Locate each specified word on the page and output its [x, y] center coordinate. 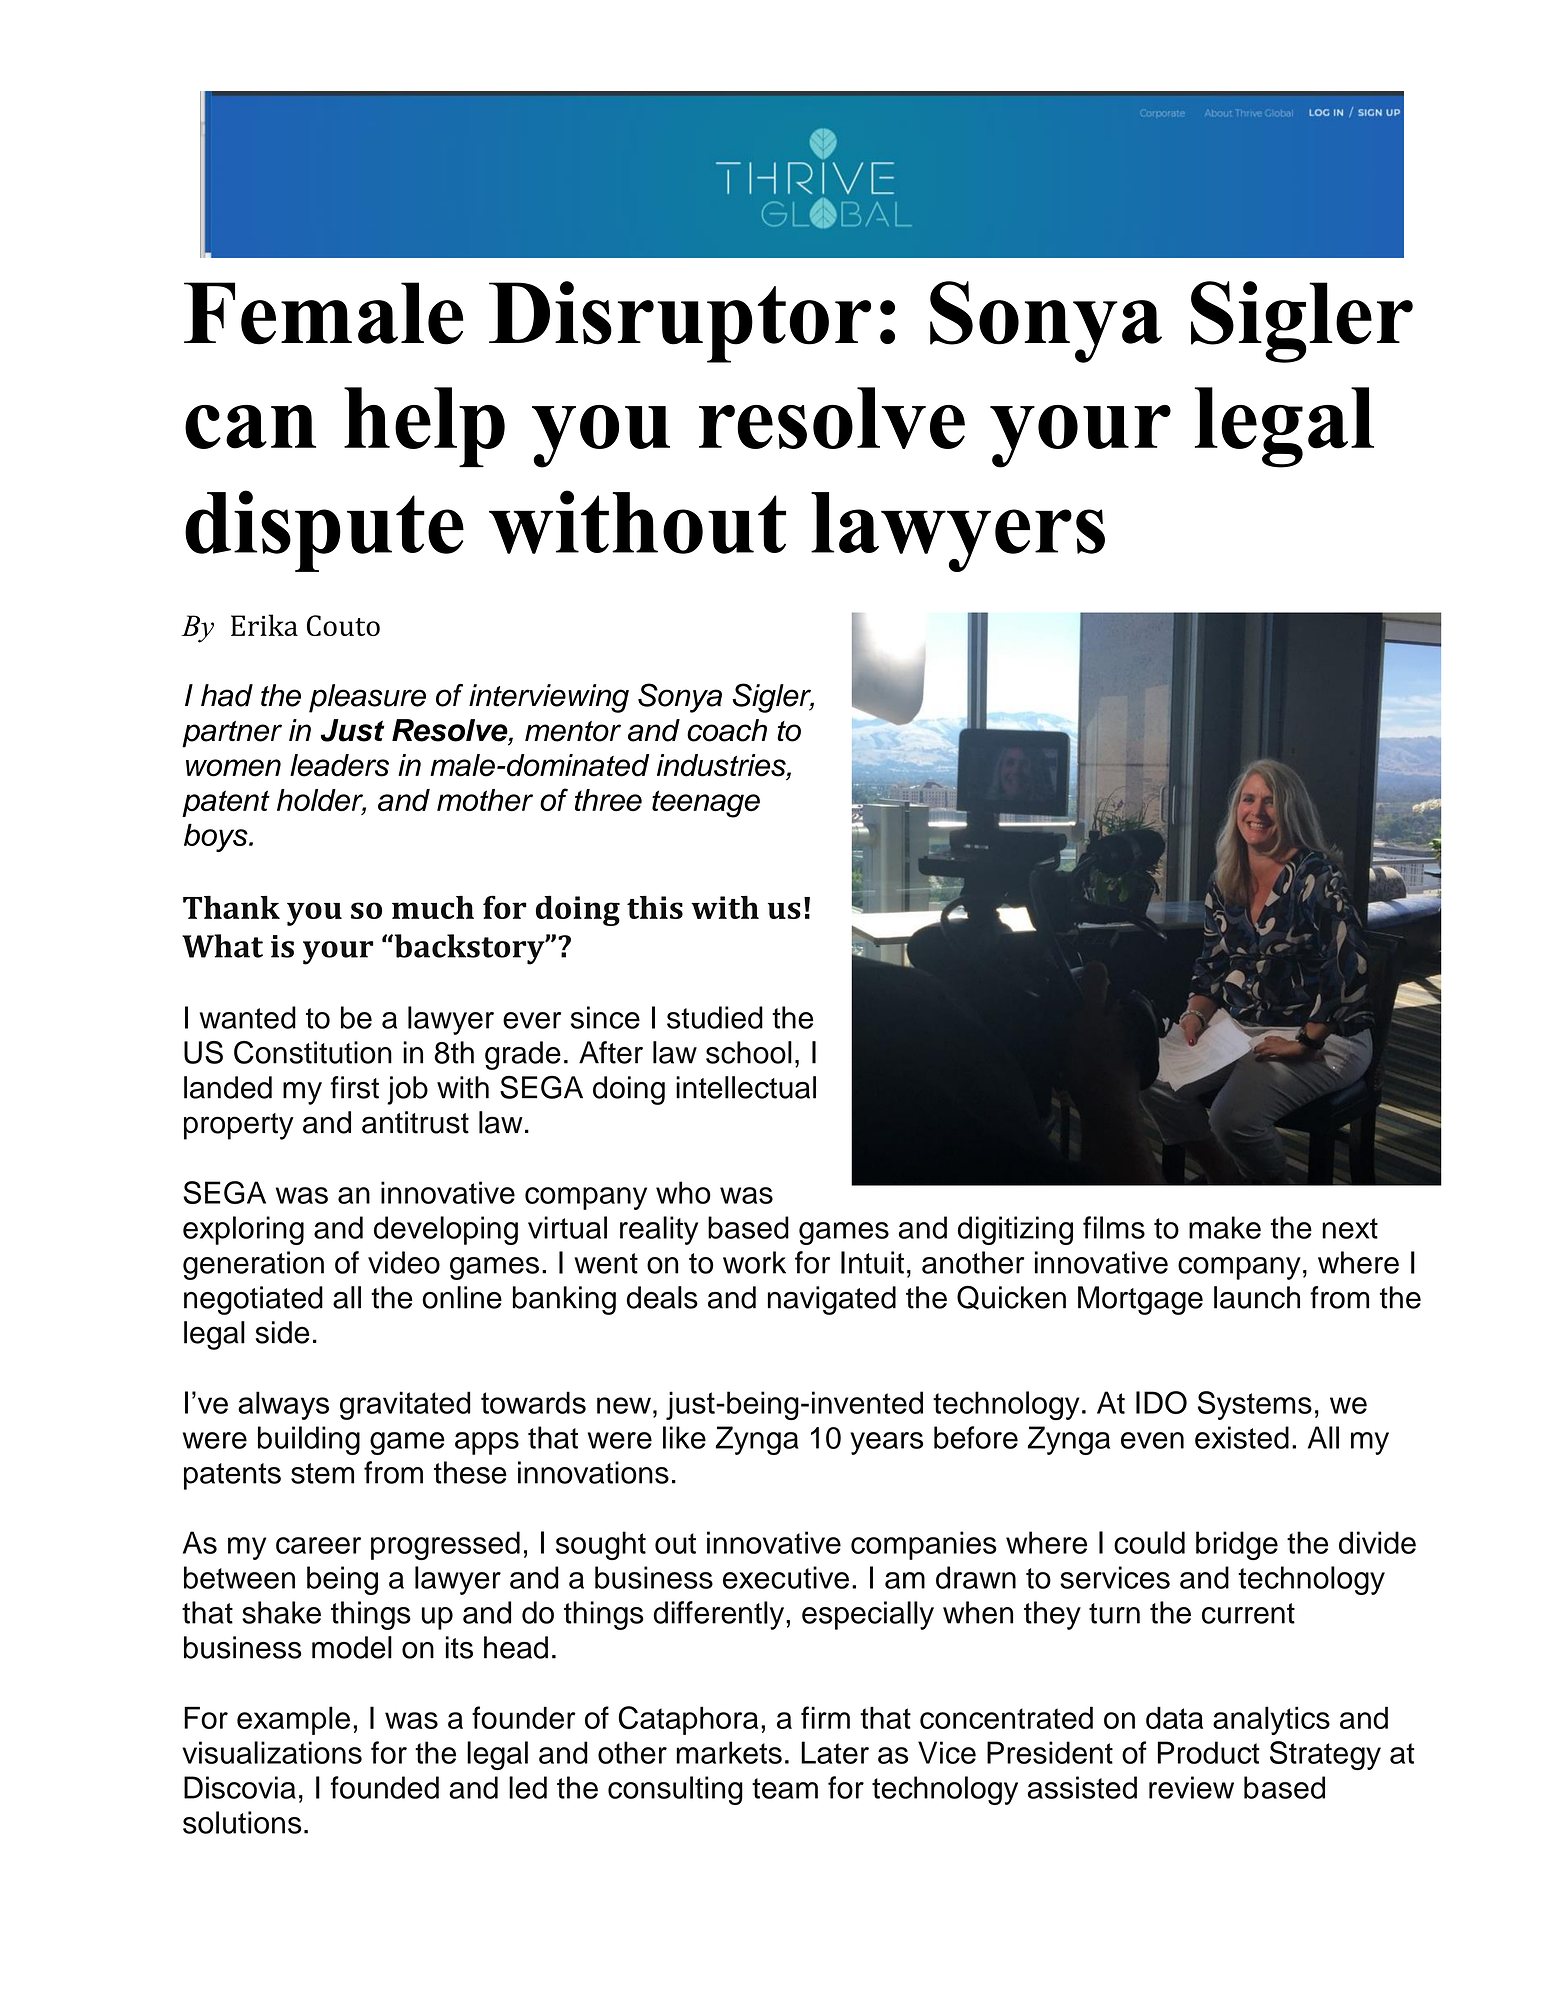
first [354, 1087]
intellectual [746, 1087]
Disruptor [680, 322]
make [1225, 1227]
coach [727, 730]
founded [385, 1787]
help [424, 427]
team [785, 1788]
